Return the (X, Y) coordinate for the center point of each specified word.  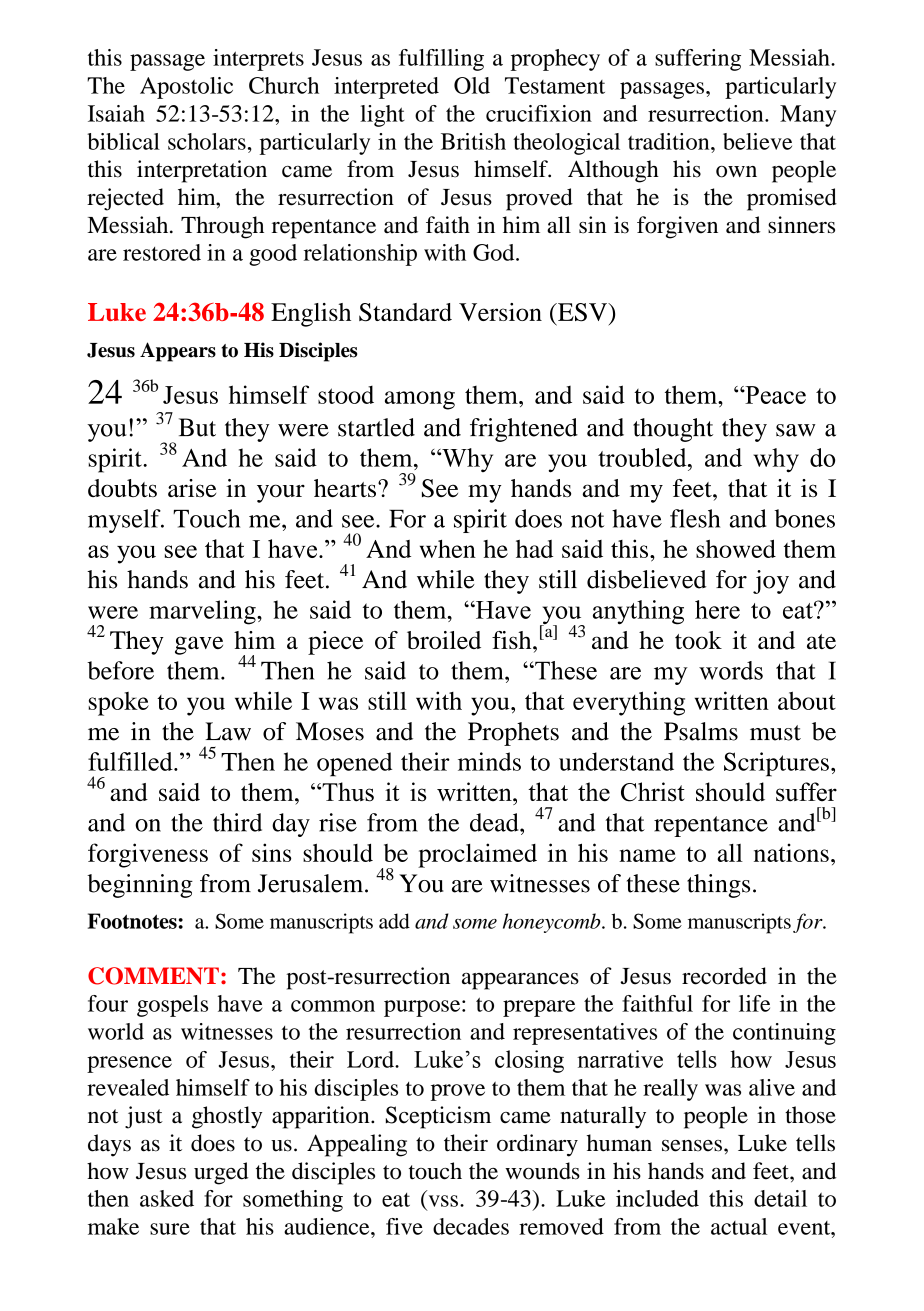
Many (808, 116)
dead (495, 822)
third (237, 822)
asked (167, 1198)
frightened (524, 430)
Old (472, 85)
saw (796, 430)
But (197, 427)
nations (791, 852)
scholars (207, 141)
